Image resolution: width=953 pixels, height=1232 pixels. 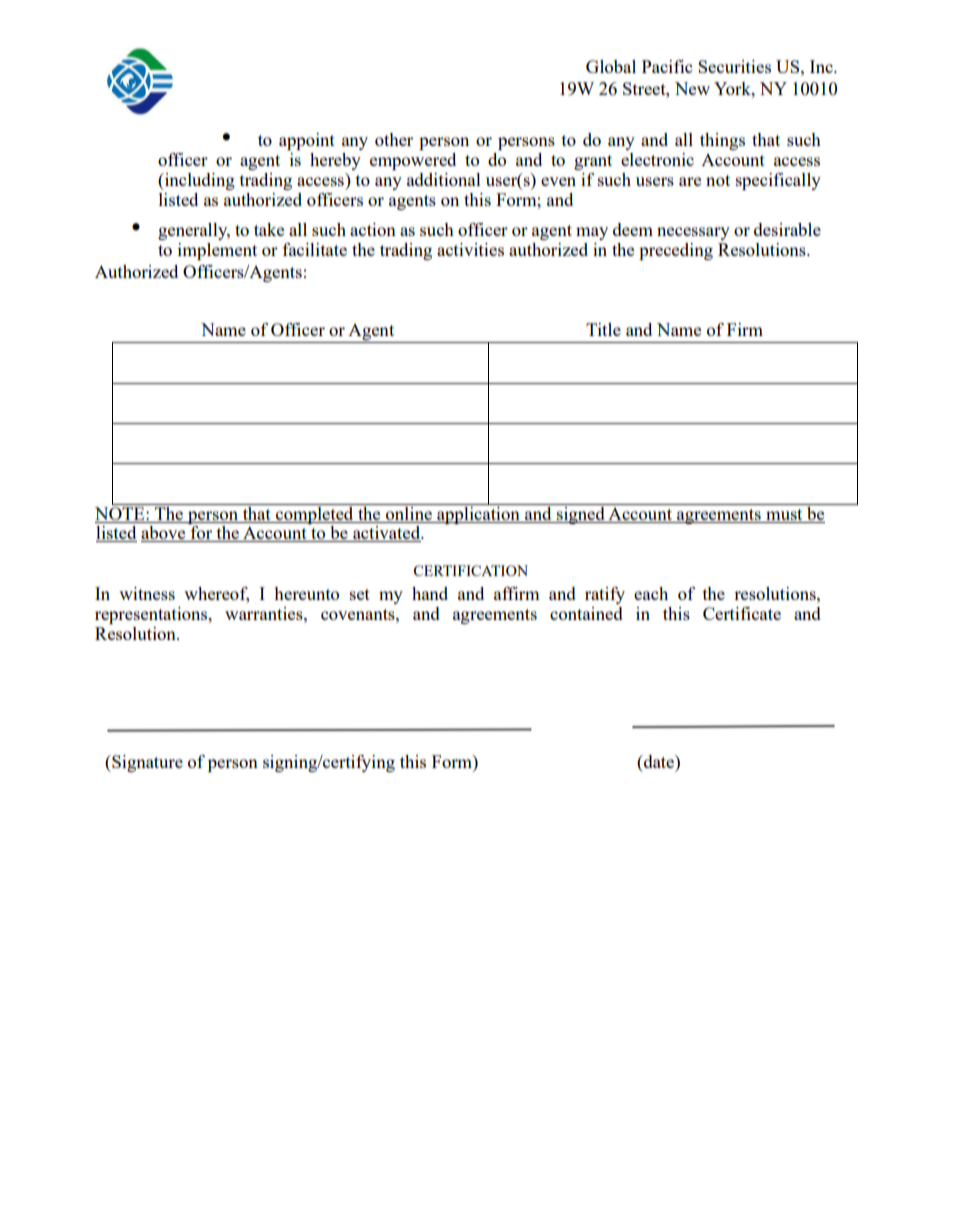 I want to click on whereof, so click(x=216, y=595).
